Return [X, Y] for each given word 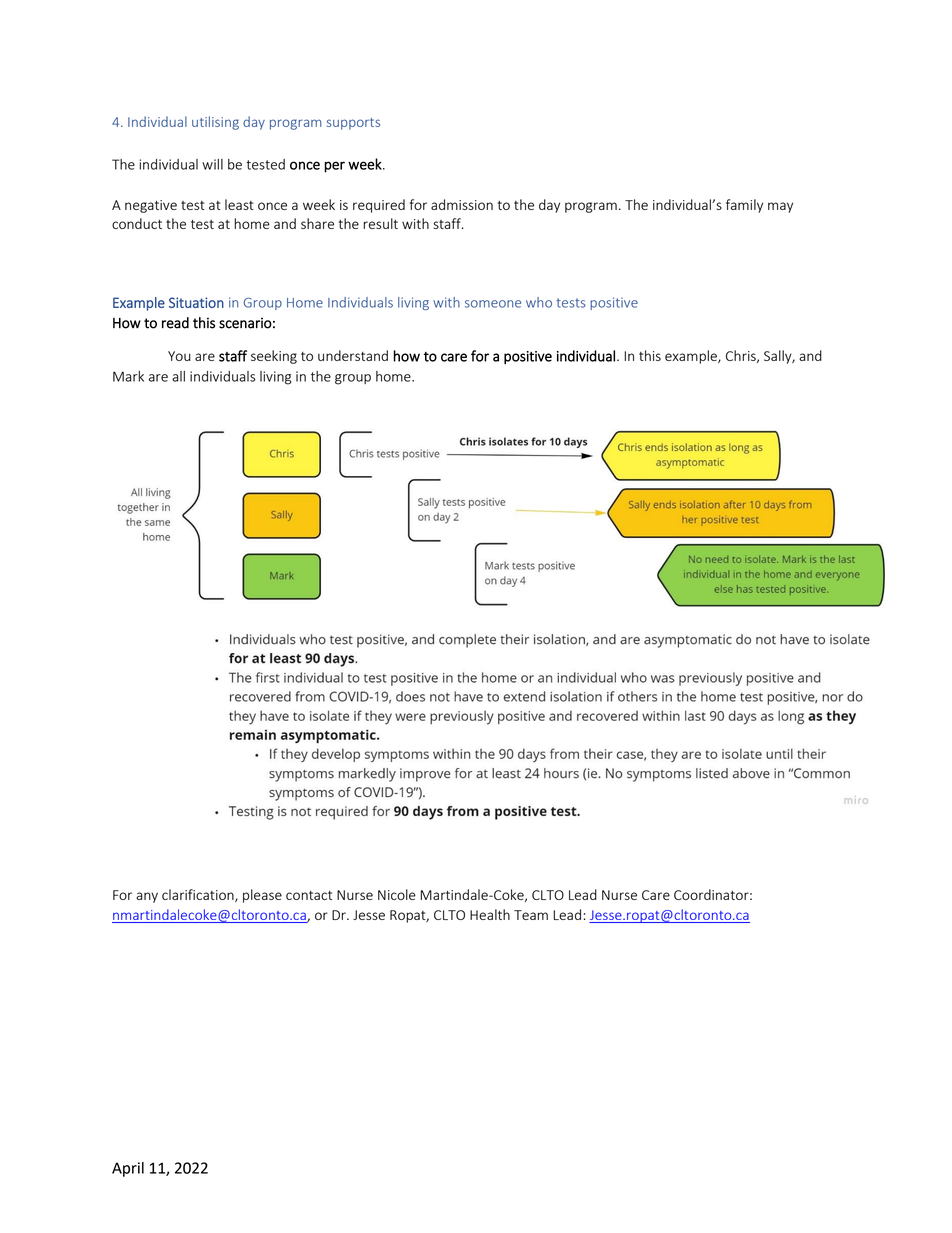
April [128, 1169]
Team [531, 915]
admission [462, 204]
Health [490, 914]
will [212, 164]
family [744, 206]
